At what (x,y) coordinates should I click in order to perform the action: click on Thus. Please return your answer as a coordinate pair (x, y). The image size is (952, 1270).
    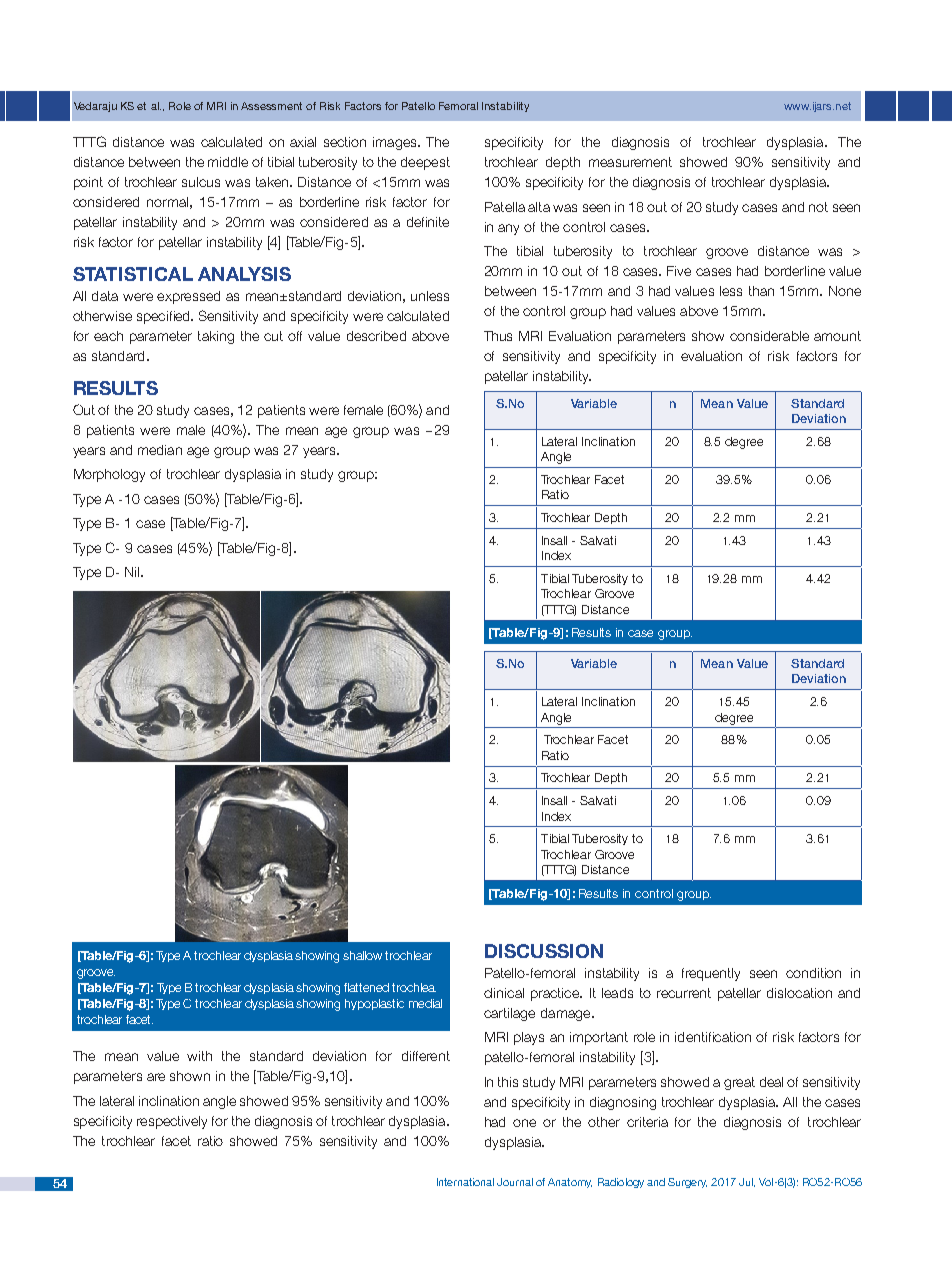
    Looking at the image, I should click on (498, 336).
